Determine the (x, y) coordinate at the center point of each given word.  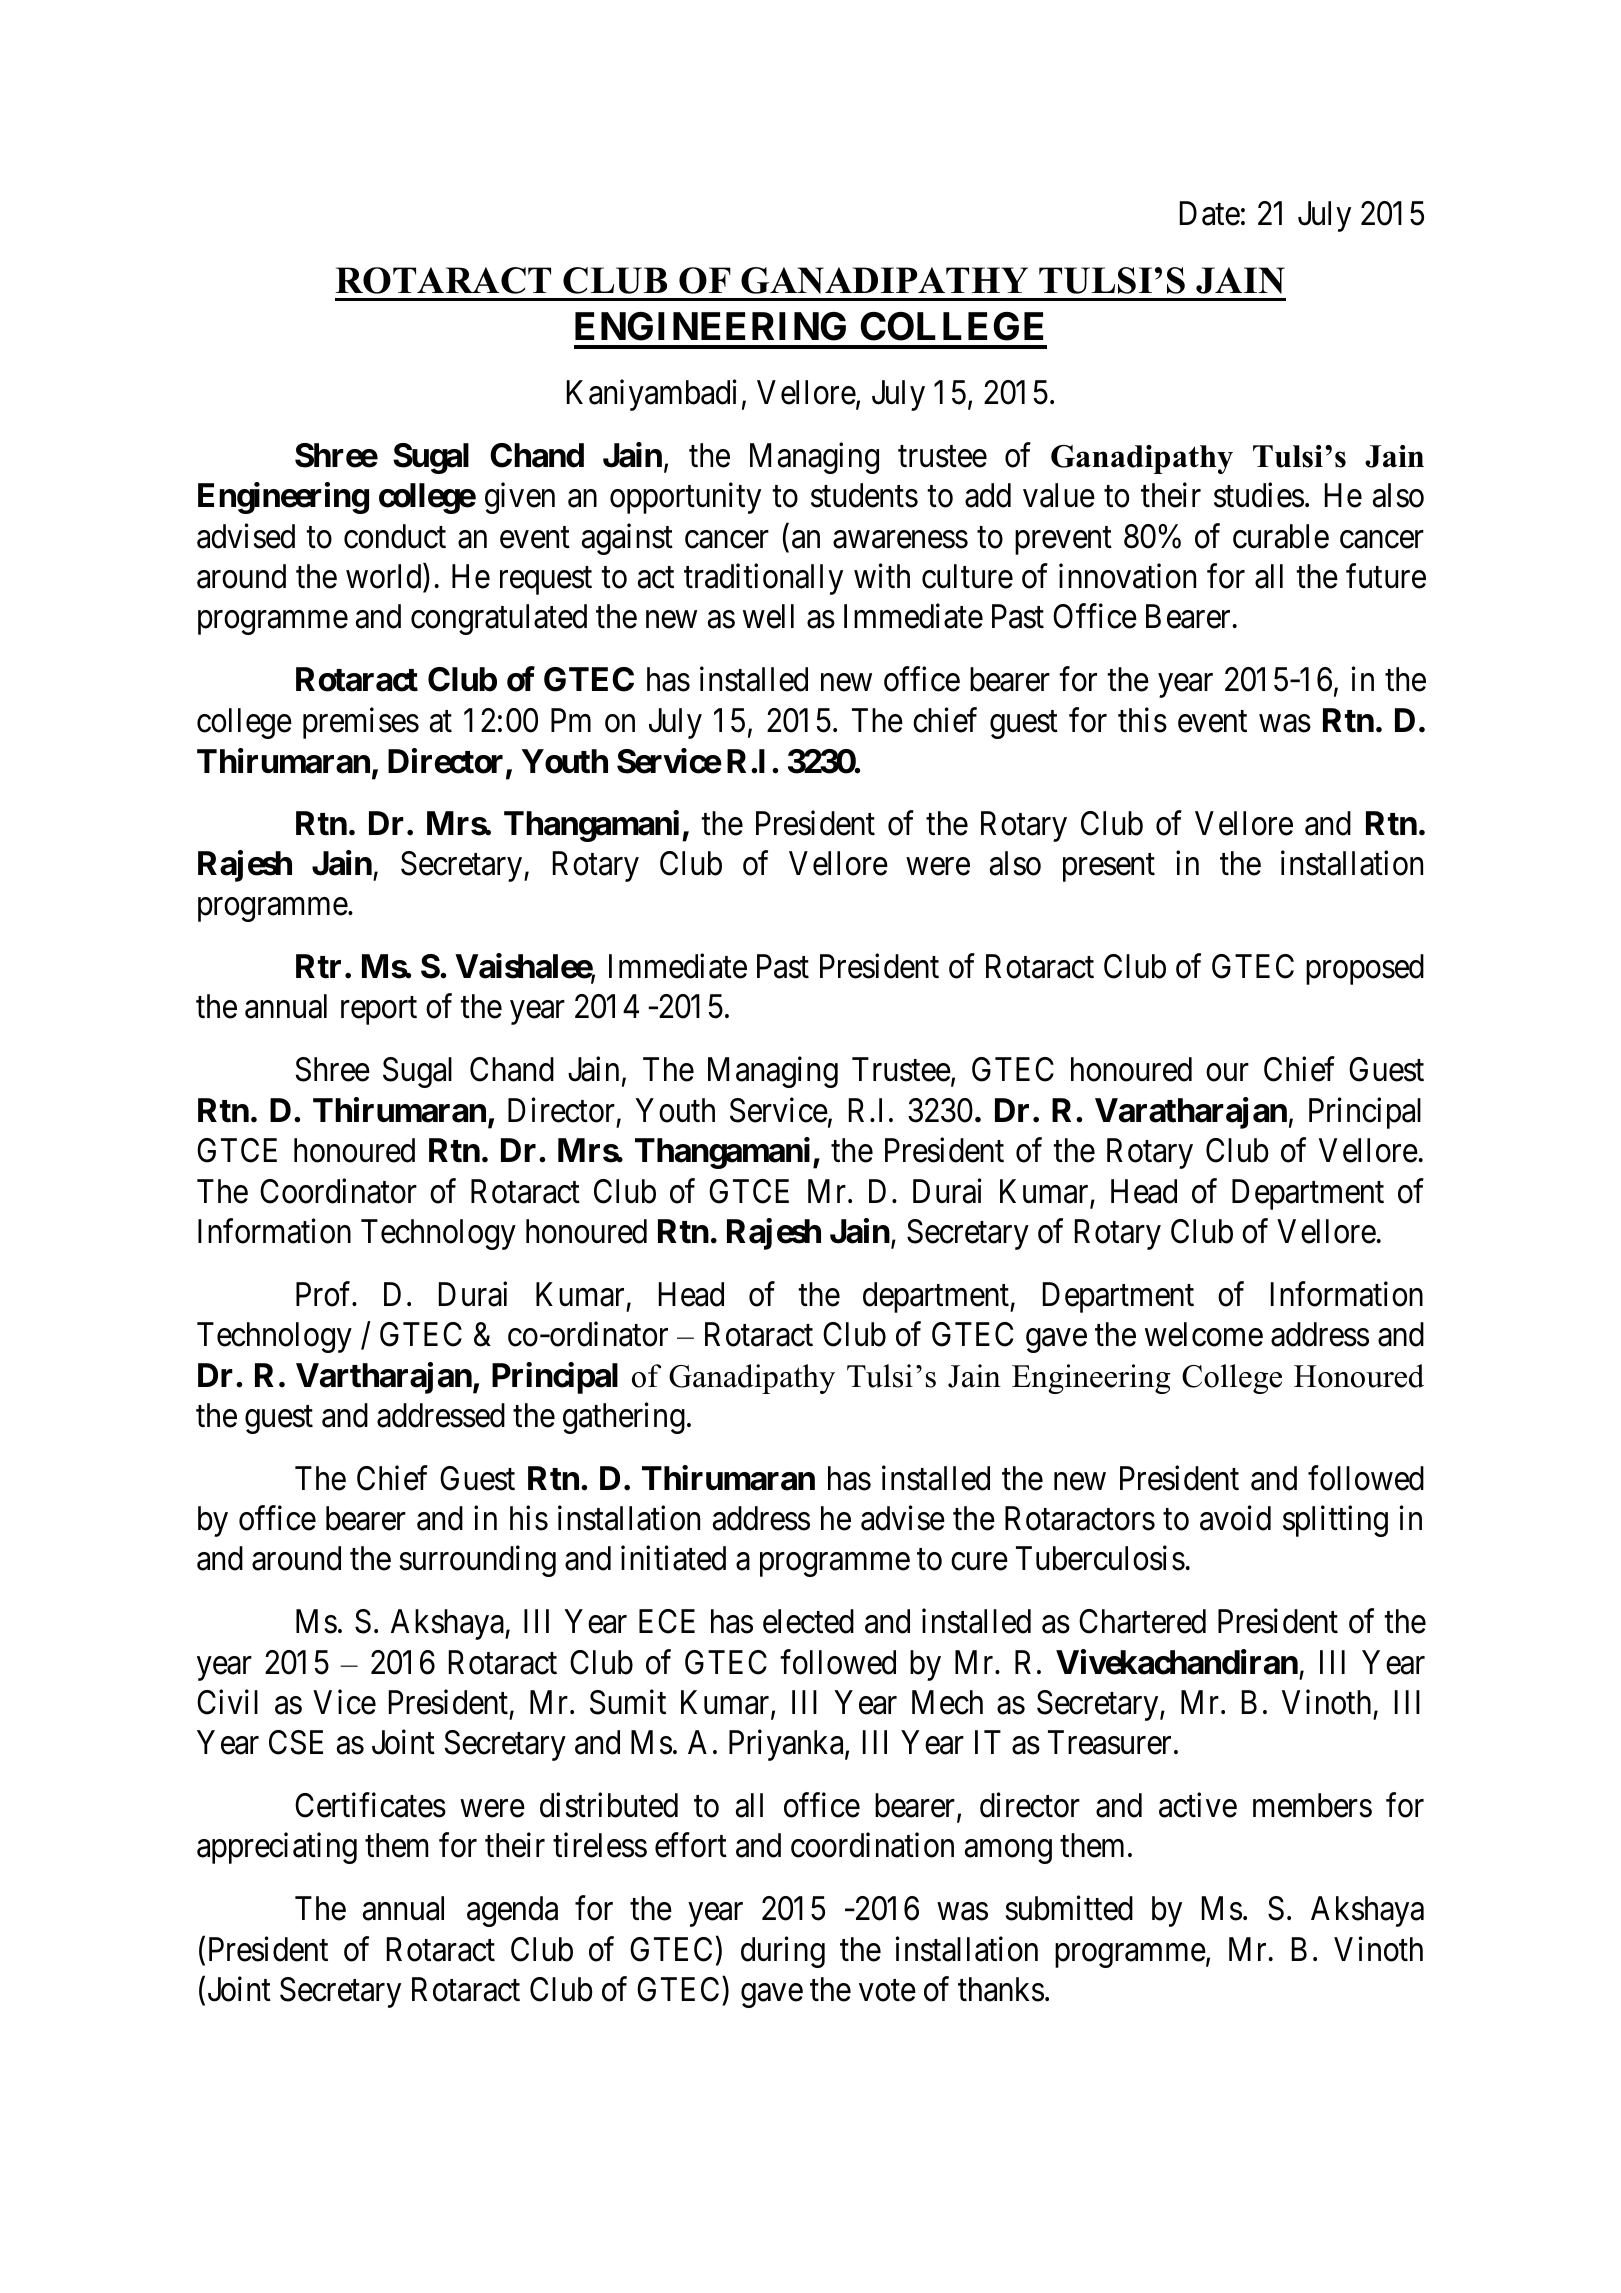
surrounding (478, 1561)
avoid (1235, 1518)
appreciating (277, 1848)
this (1142, 720)
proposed (1365, 969)
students (864, 495)
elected (808, 1621)
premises (361, 723)
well (768, 616)
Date (1210, 213)
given (520, 498)
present (1109, 868)
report (379, 1011)
